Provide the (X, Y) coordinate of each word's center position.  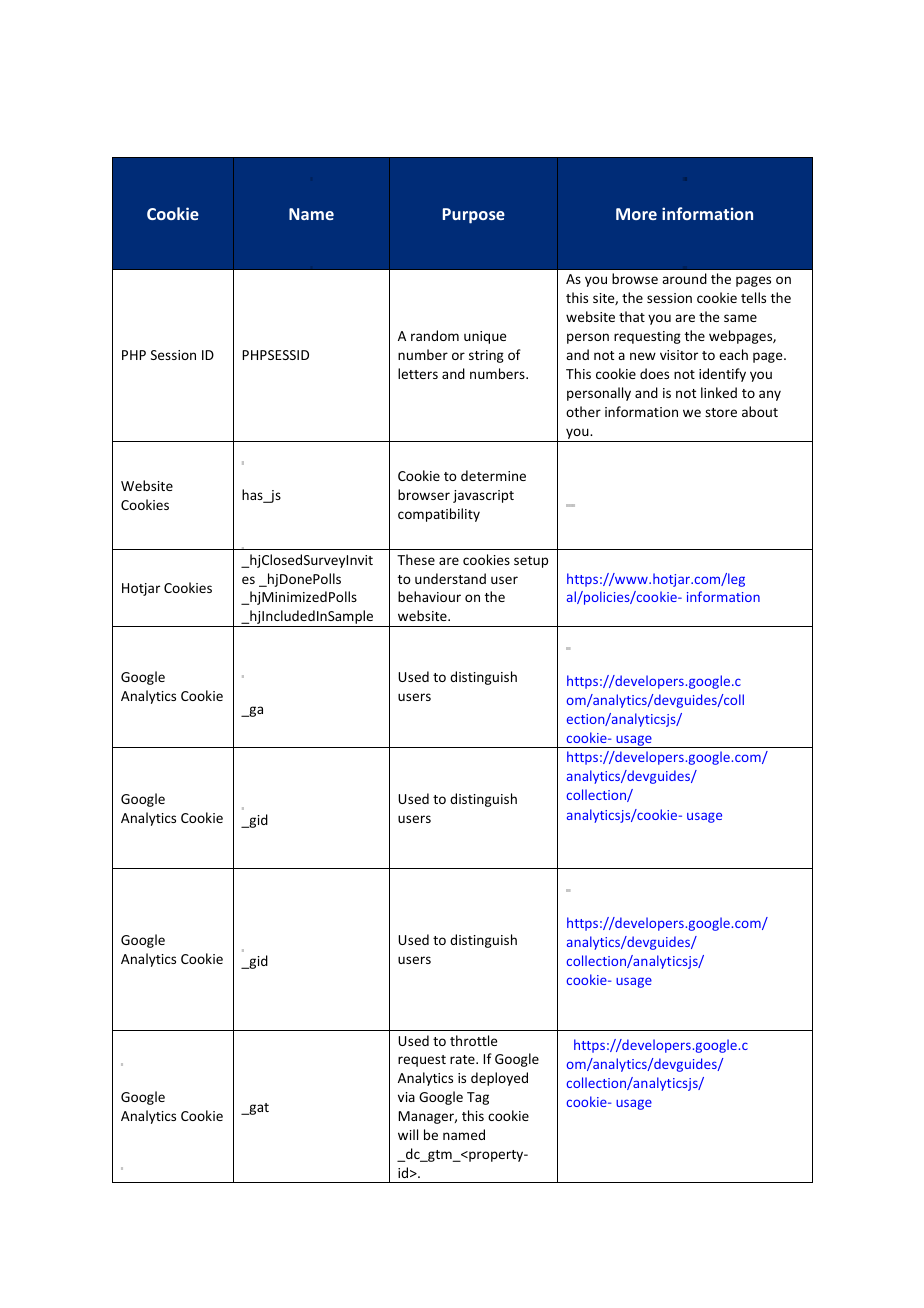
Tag (478, 1098)
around (684, 278)
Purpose (474, 216)
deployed (499, 1079)
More (636, 214)
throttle (473, 1040)
